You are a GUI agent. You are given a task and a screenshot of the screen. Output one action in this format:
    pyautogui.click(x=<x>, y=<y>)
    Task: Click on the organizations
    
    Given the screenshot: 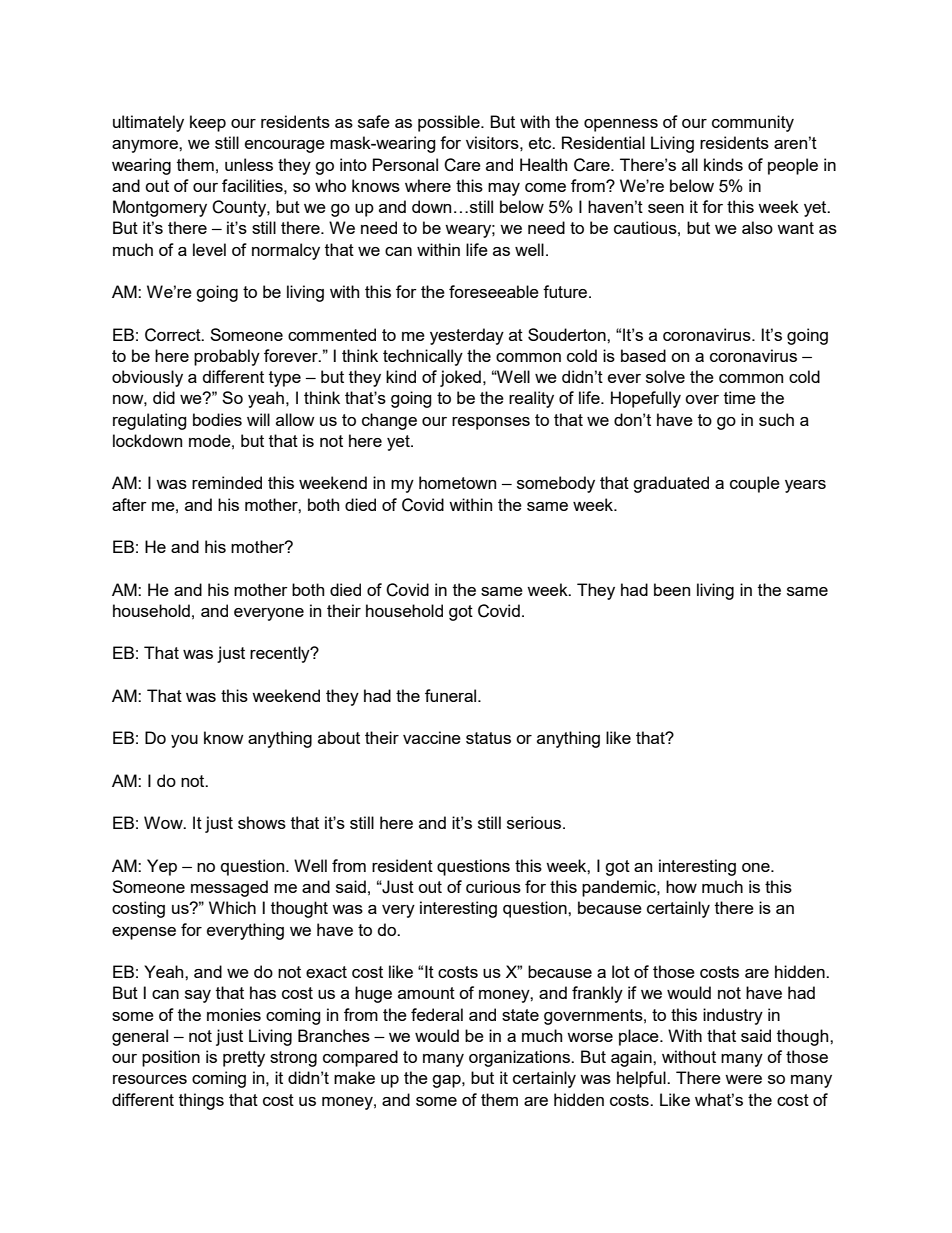 What is the action you would take?
    pyautogui.click(x=520, y=1058)
